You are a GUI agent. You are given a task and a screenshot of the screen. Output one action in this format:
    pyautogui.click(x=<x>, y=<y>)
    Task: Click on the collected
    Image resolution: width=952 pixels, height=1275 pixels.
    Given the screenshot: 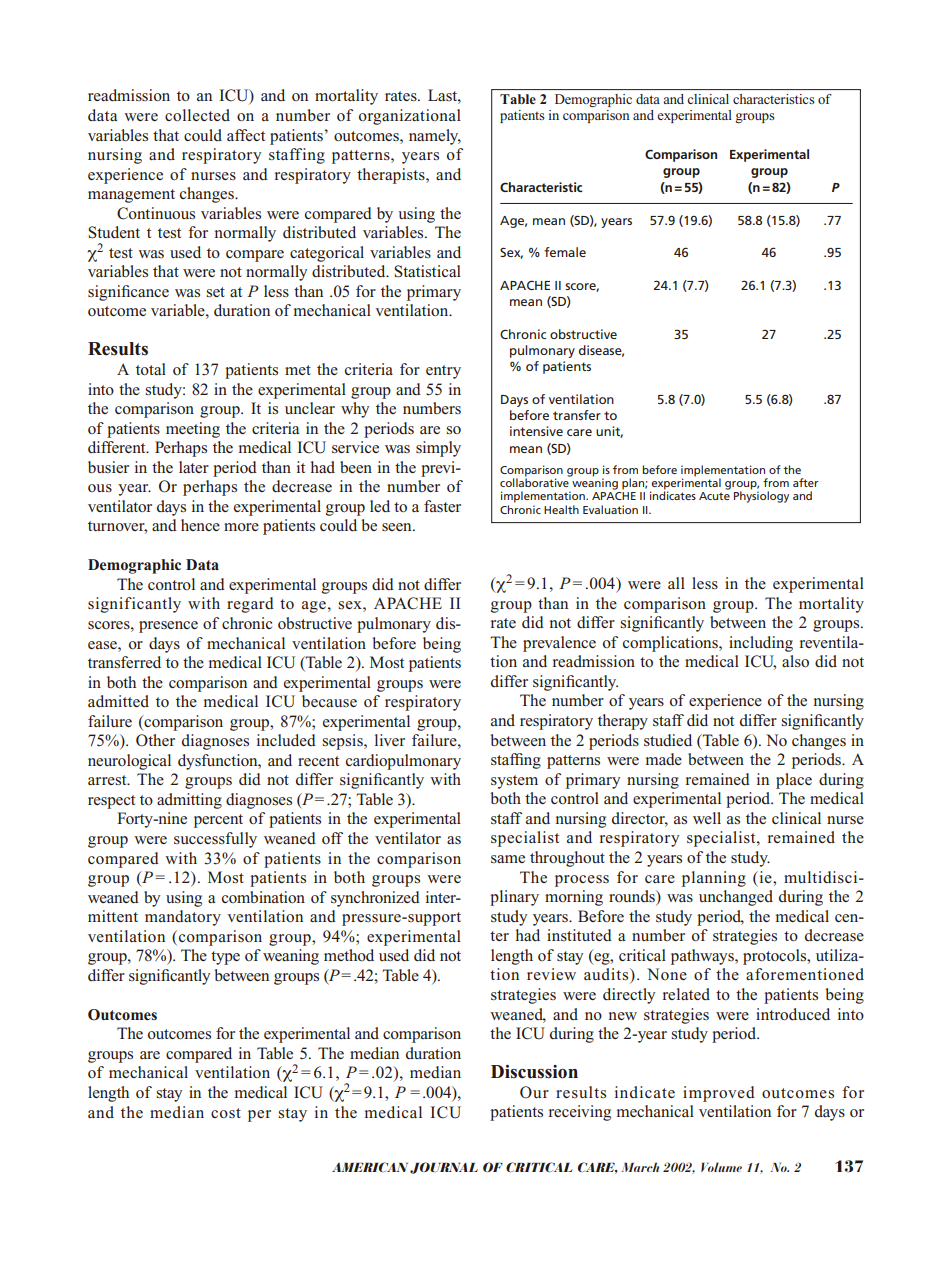 What is the action you would take?
    pyautogui.click(x=197, y=115)
